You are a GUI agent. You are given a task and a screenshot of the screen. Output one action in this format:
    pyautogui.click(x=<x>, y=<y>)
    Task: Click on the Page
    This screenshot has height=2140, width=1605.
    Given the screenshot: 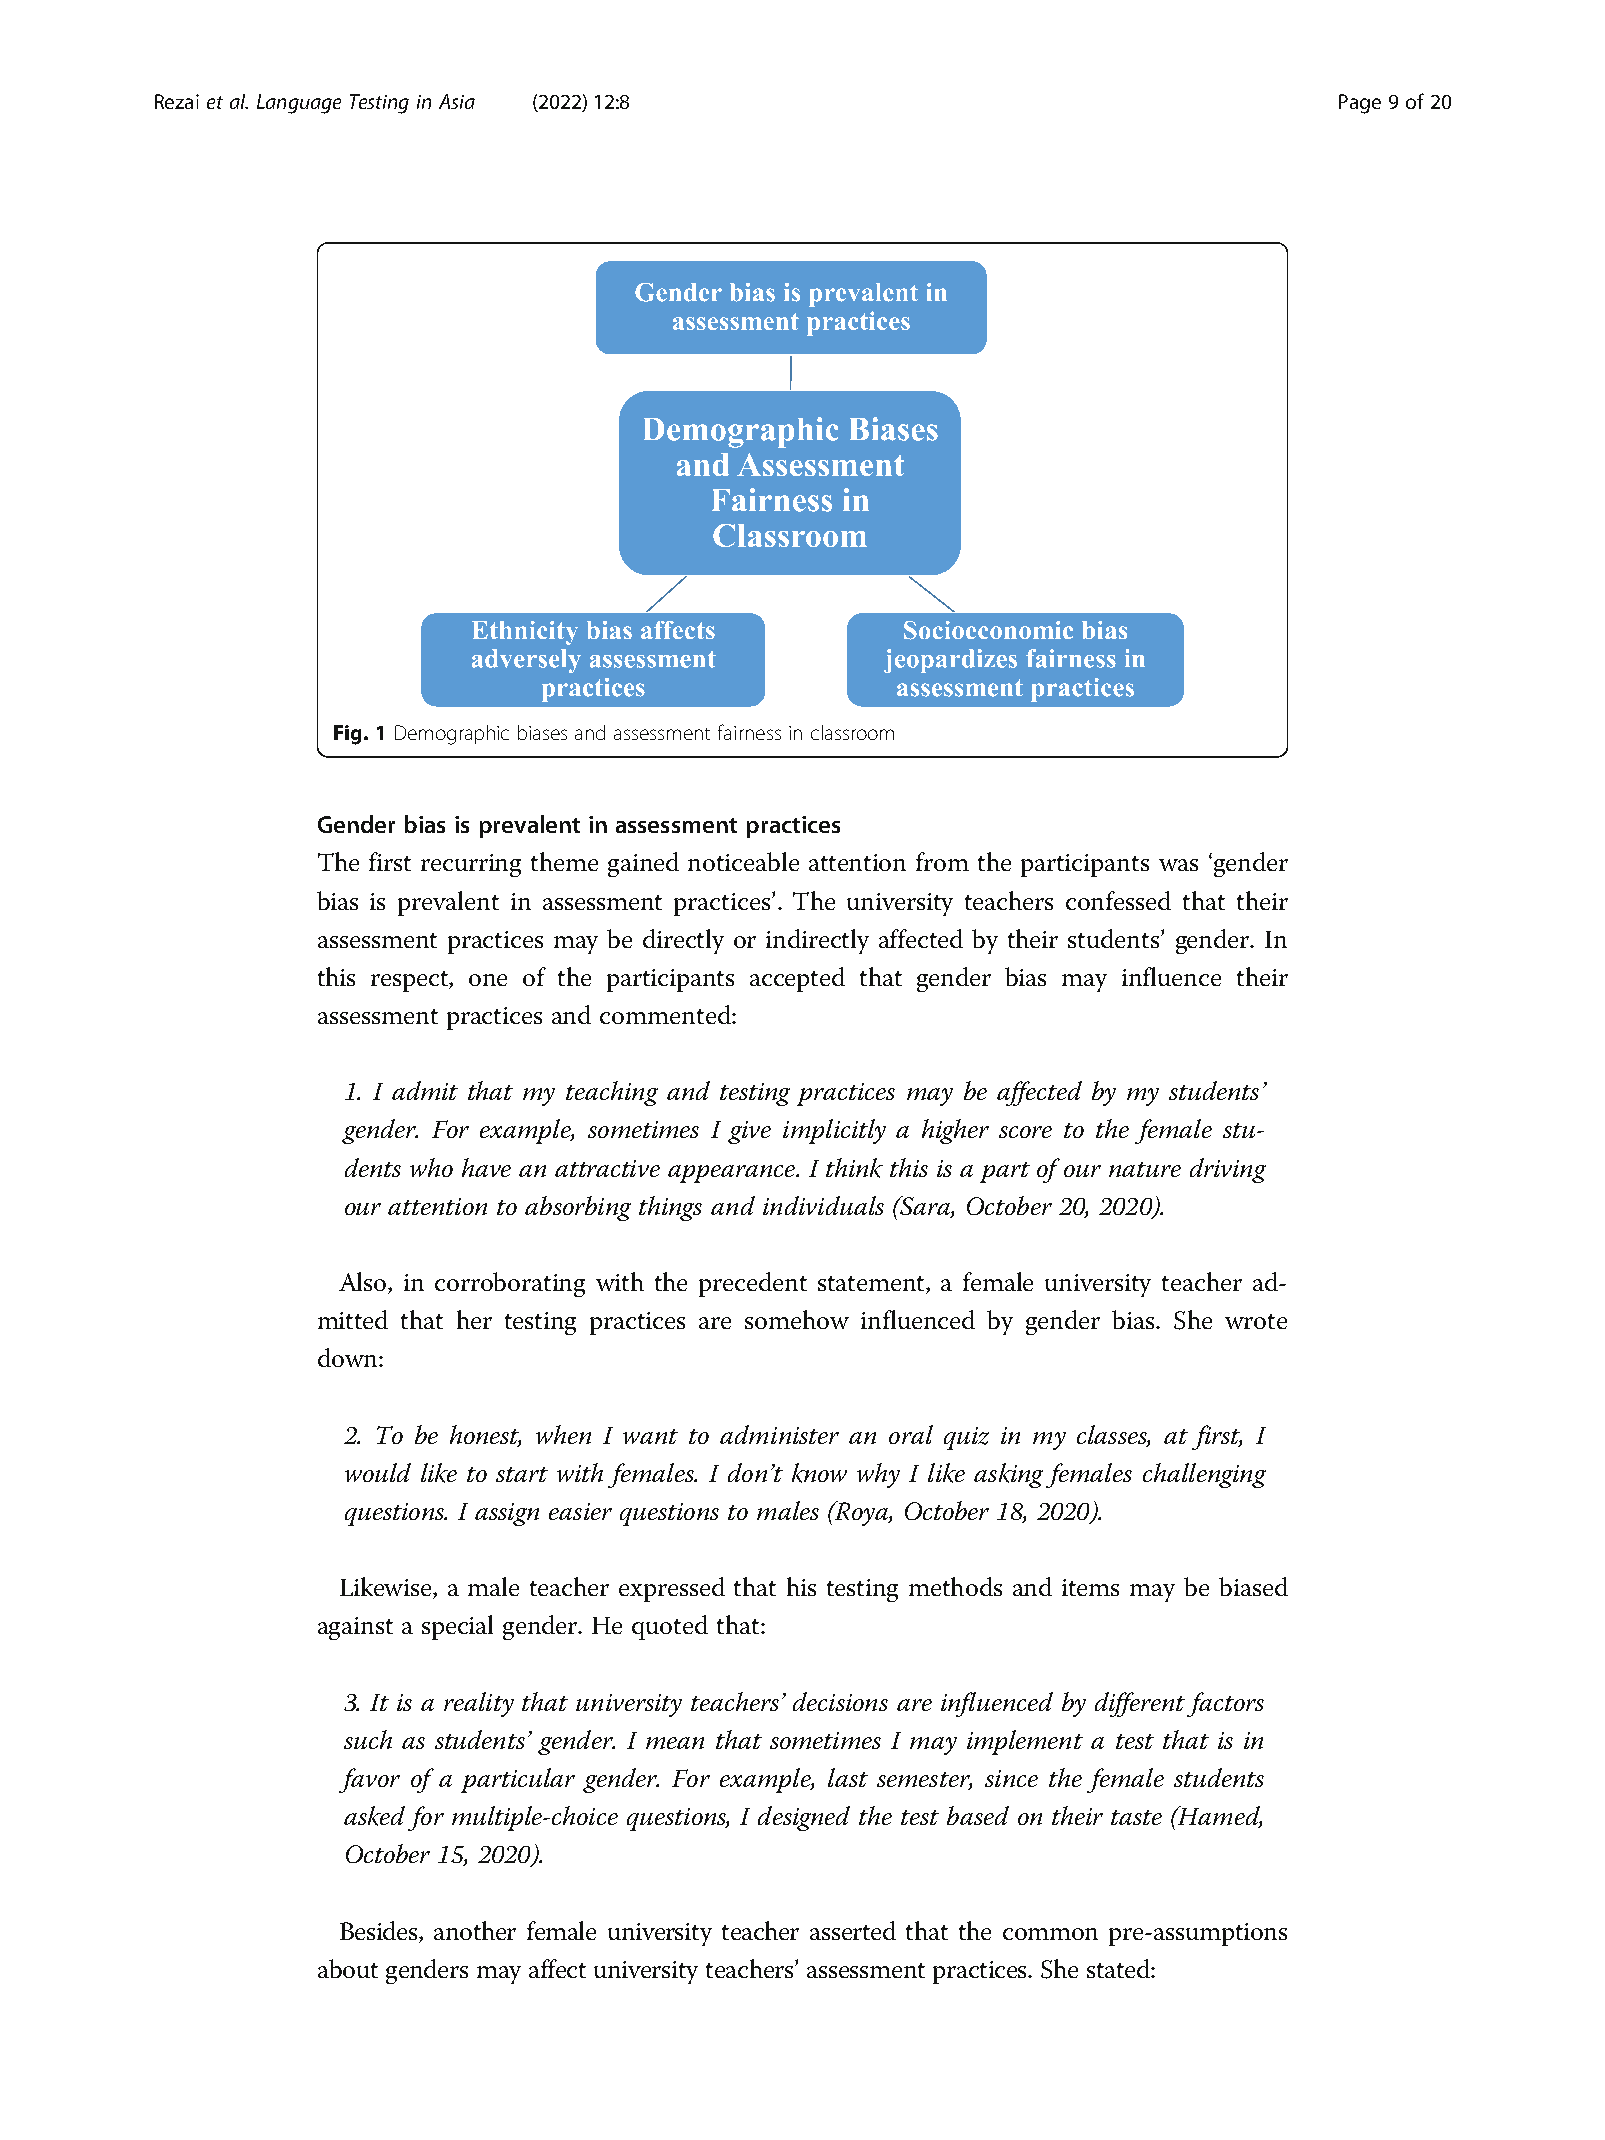 What is the action you would take?
    pyautogui.click(x=1360, y=104)
